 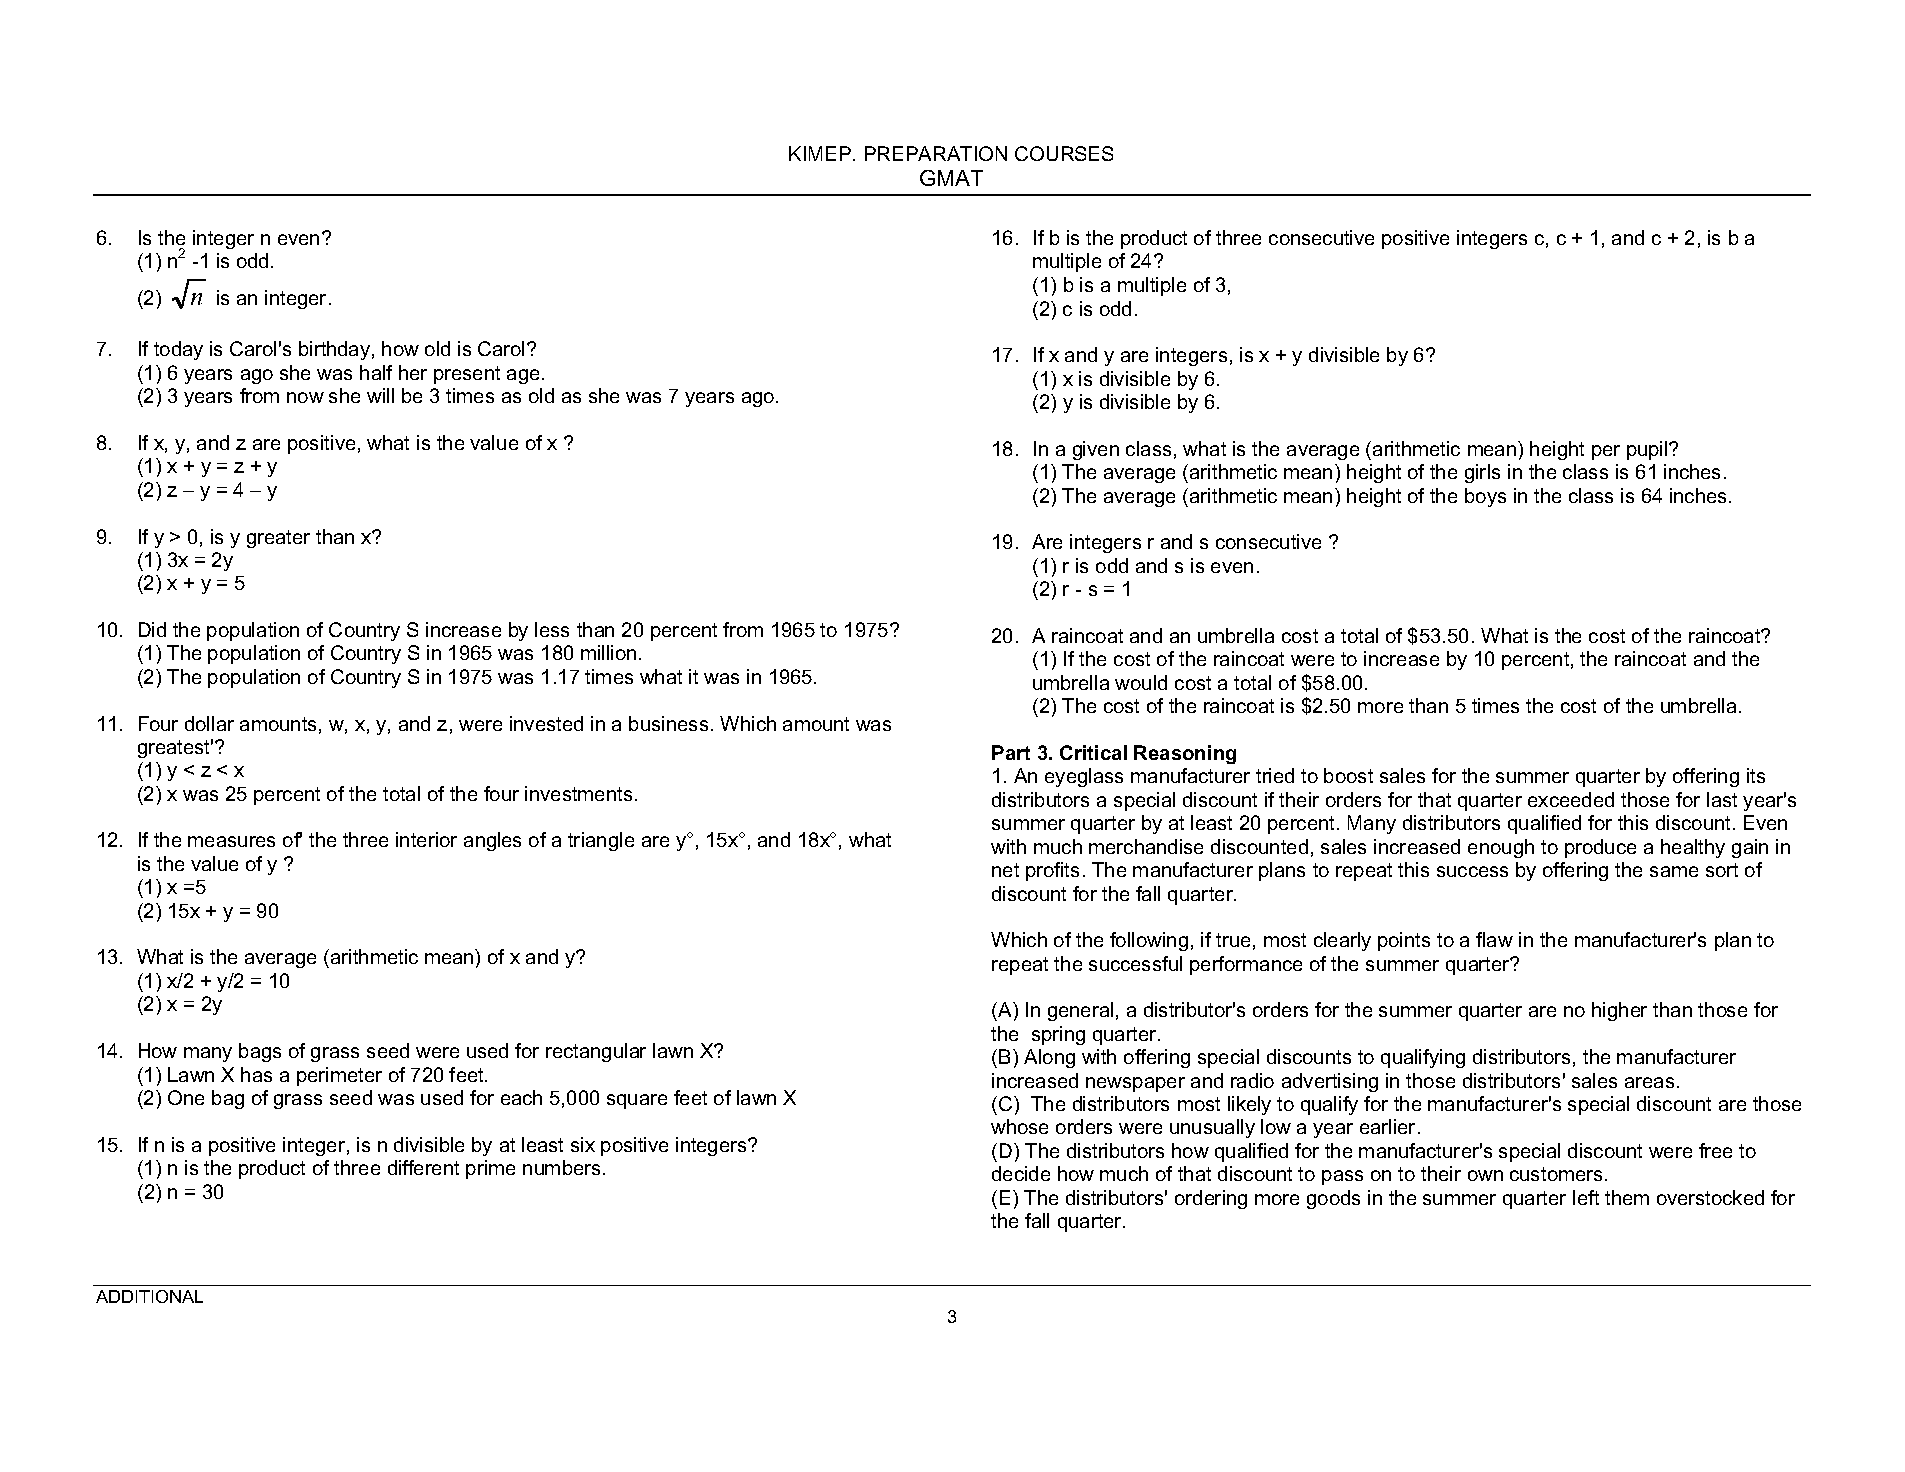 I want to click on ADDITIONAL, so click(x=149, y=1296).
